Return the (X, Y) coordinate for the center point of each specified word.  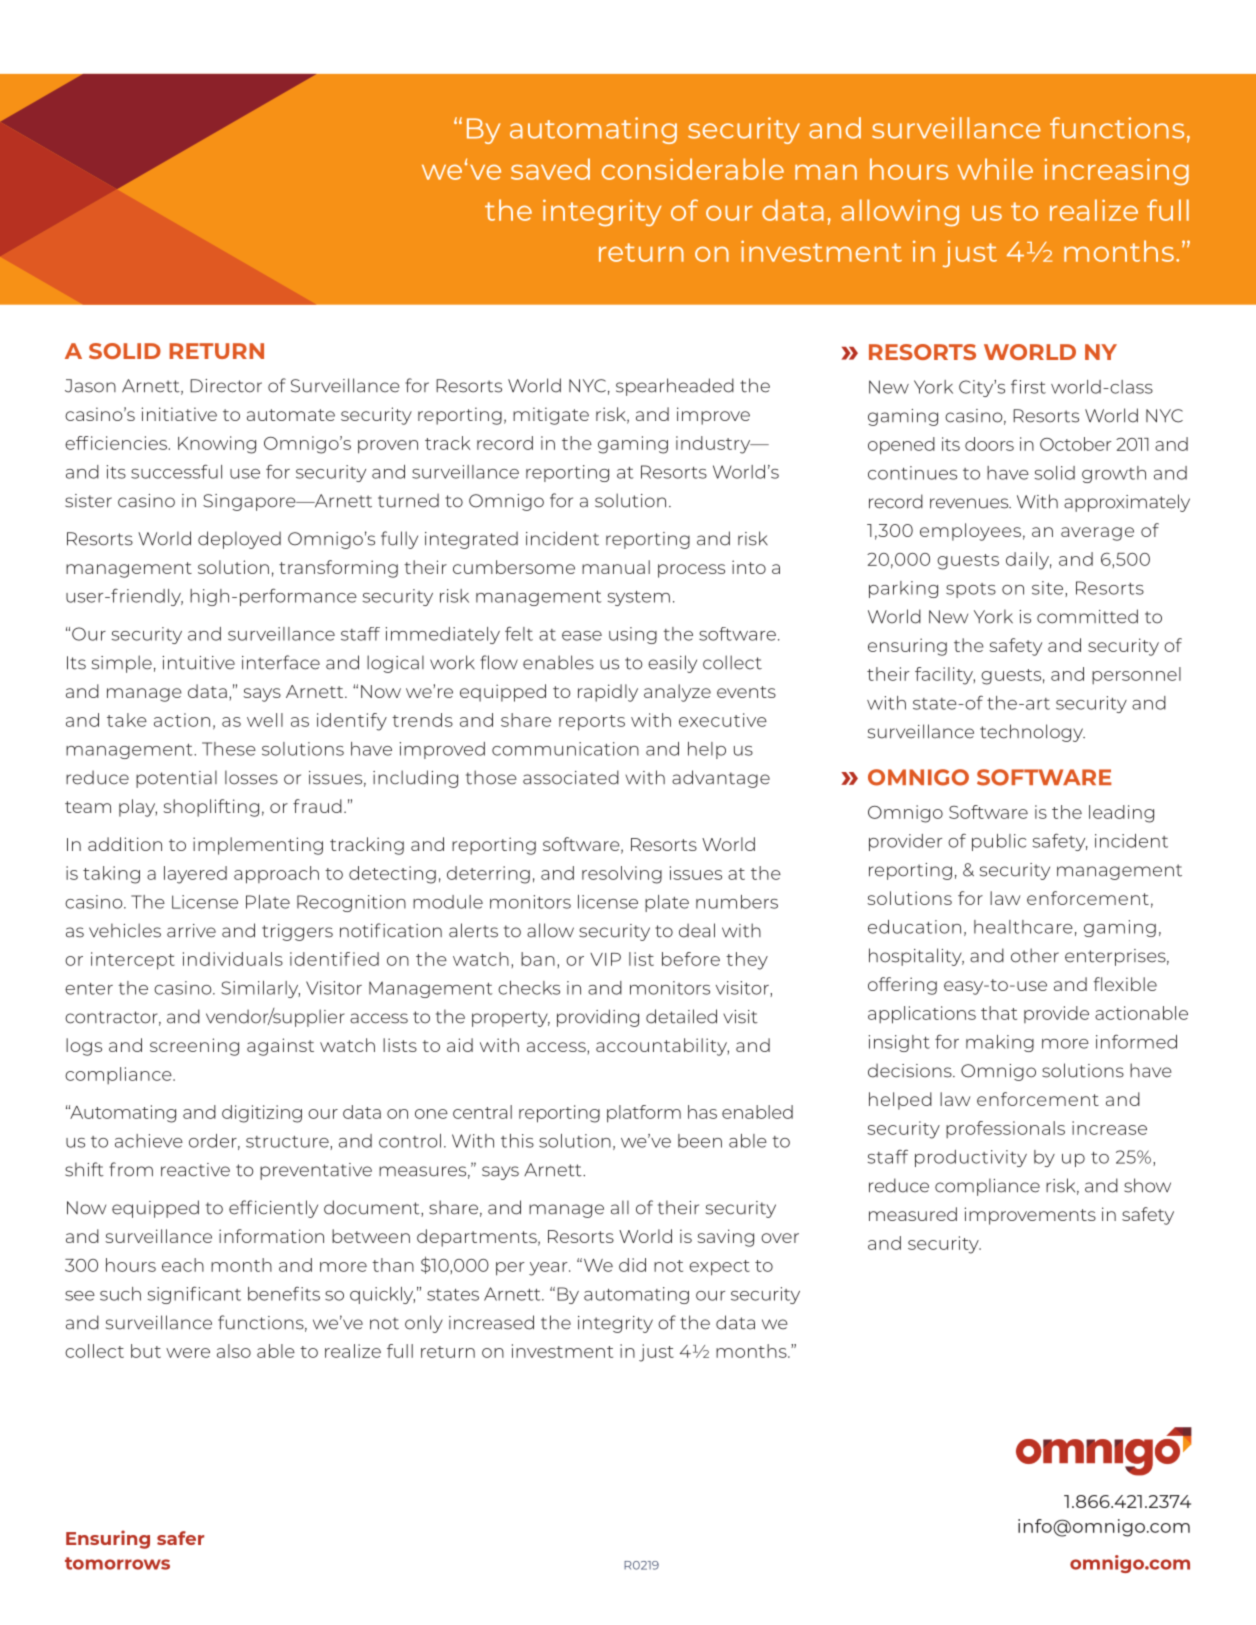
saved (550, 169)
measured (913, 1214)
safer (180, 1538)
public (999, 842)
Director (226, 386)
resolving (622, 875)
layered (195, 875)
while (995, 169)
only (424, 1324)
